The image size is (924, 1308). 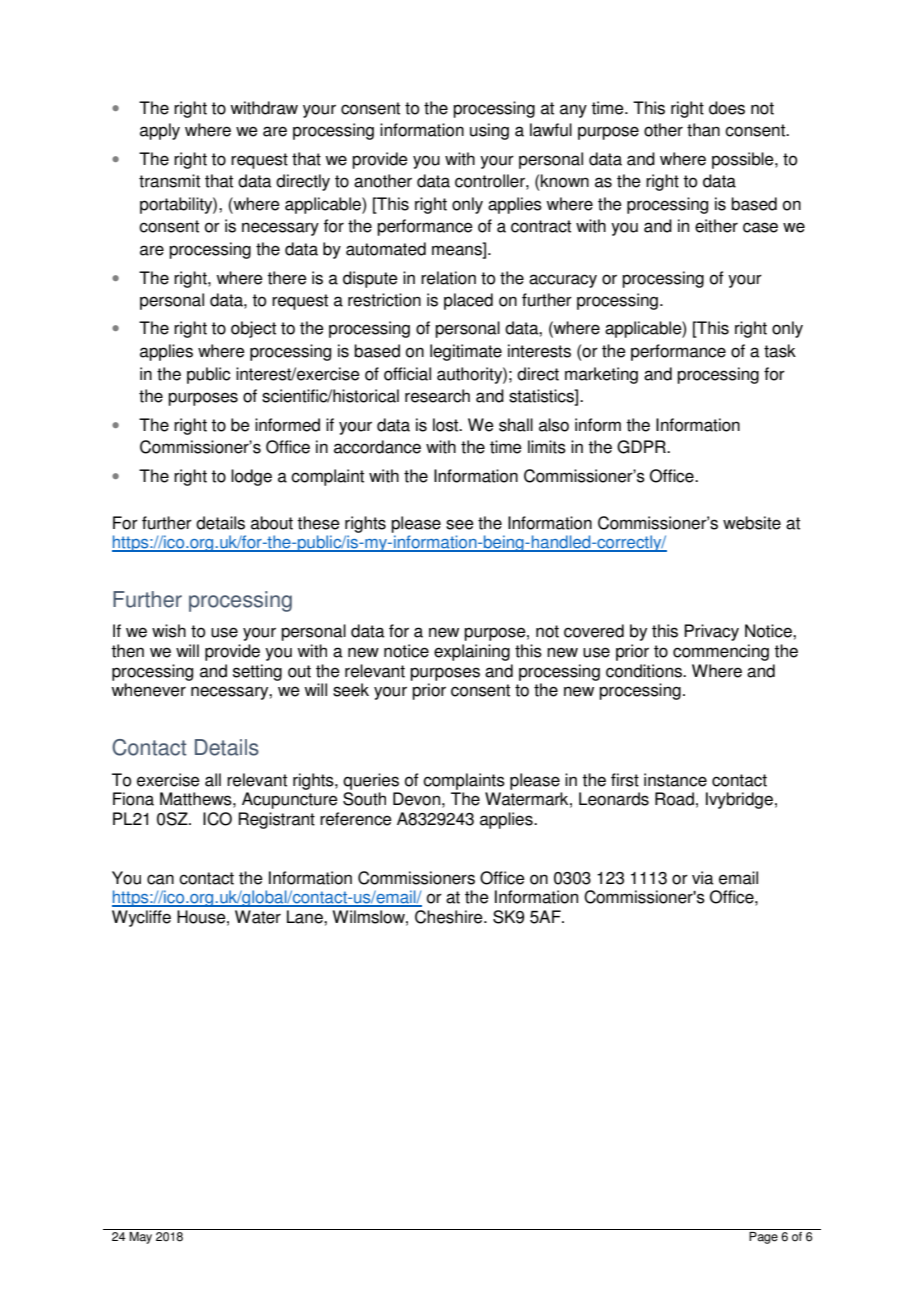 What do you see at coordinates (450, 917) in the screenshot?
I see `Cheshire` at bounding box center [450, 917].
